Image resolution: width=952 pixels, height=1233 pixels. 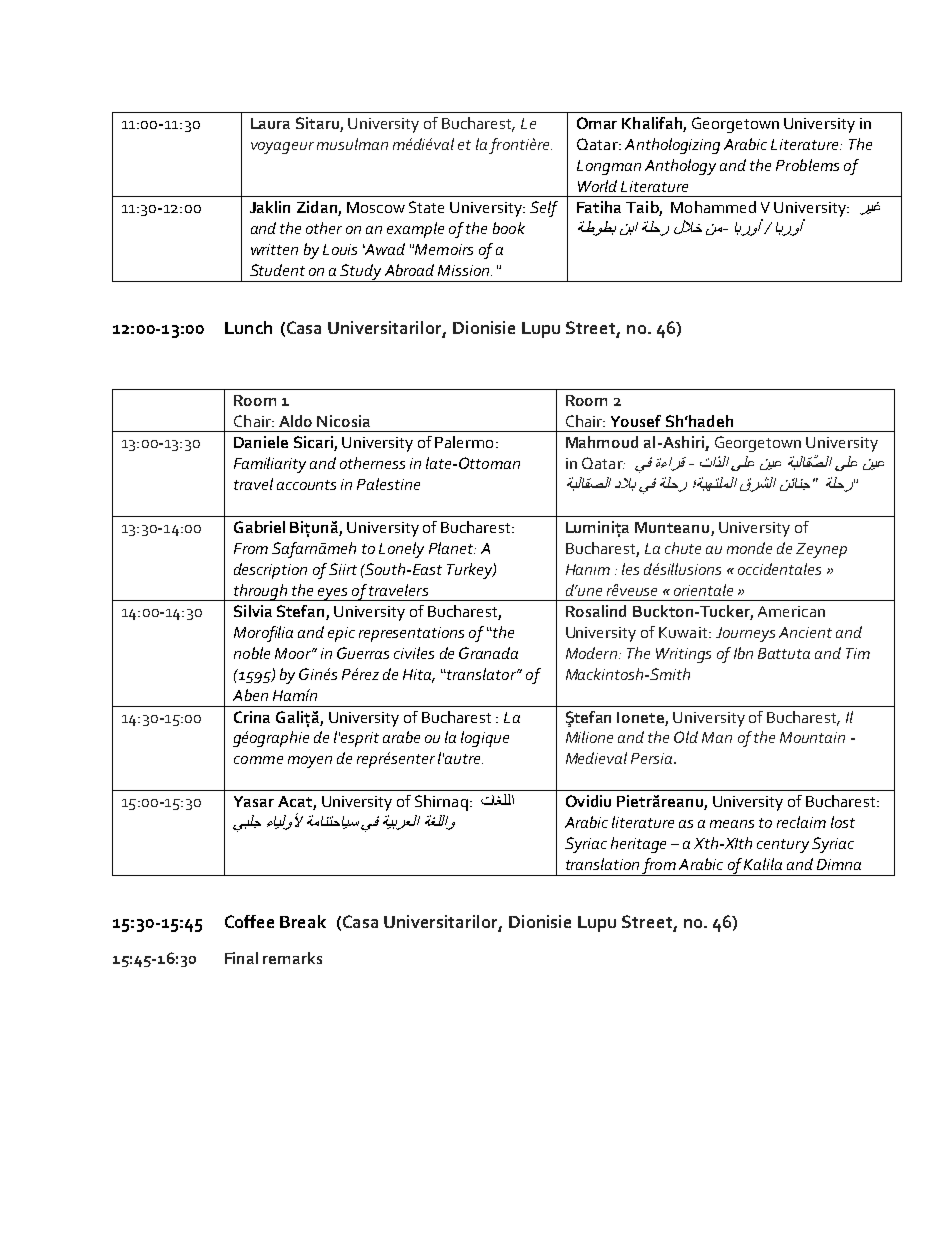 What do you see at coordinates (303, 921) in the page?
I see `Break` at bounding box center [303, 921].
